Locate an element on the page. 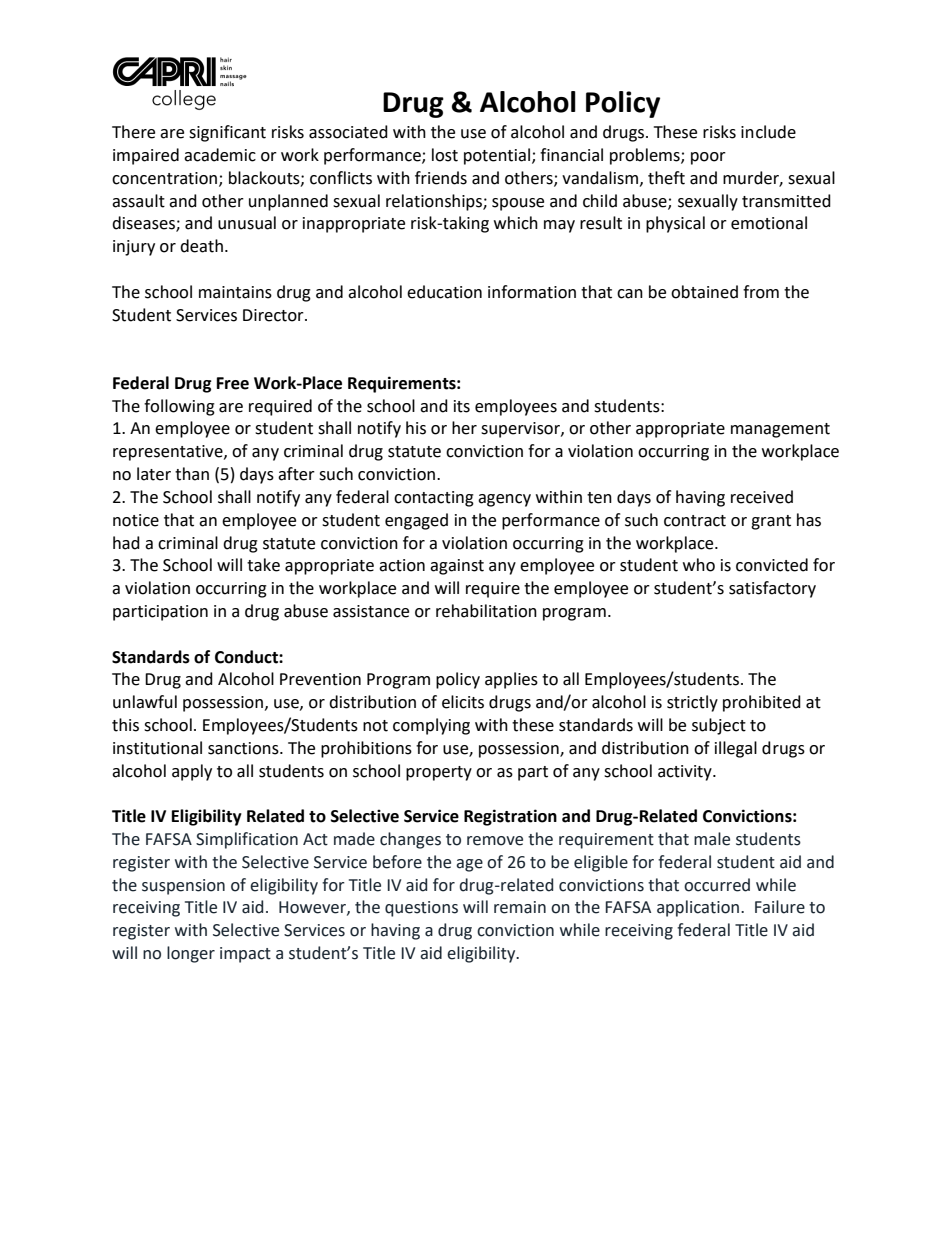  lost is located at coordinates (445, 155).
